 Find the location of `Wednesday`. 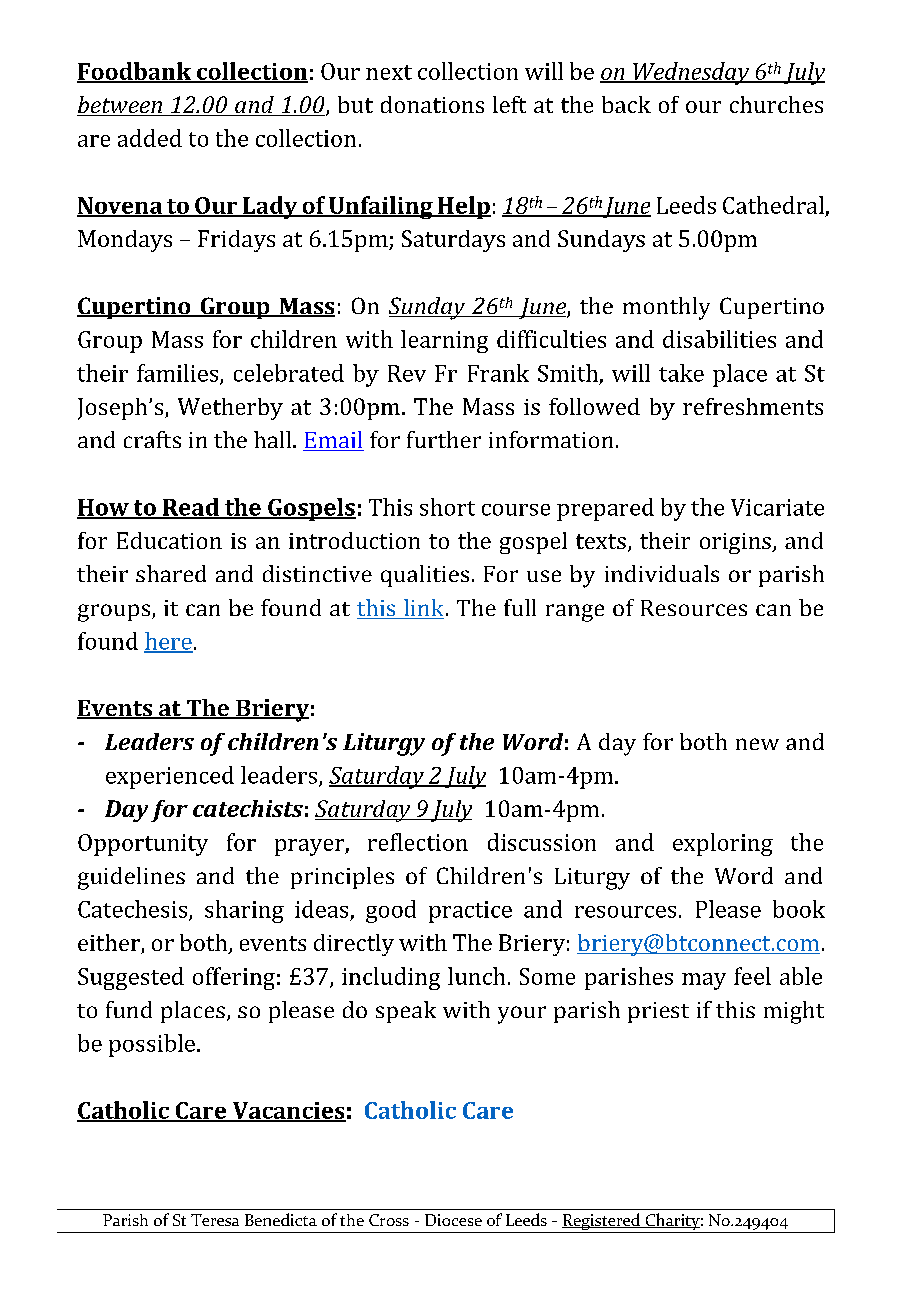

Wednesday is located at coordinates (691, 73).
